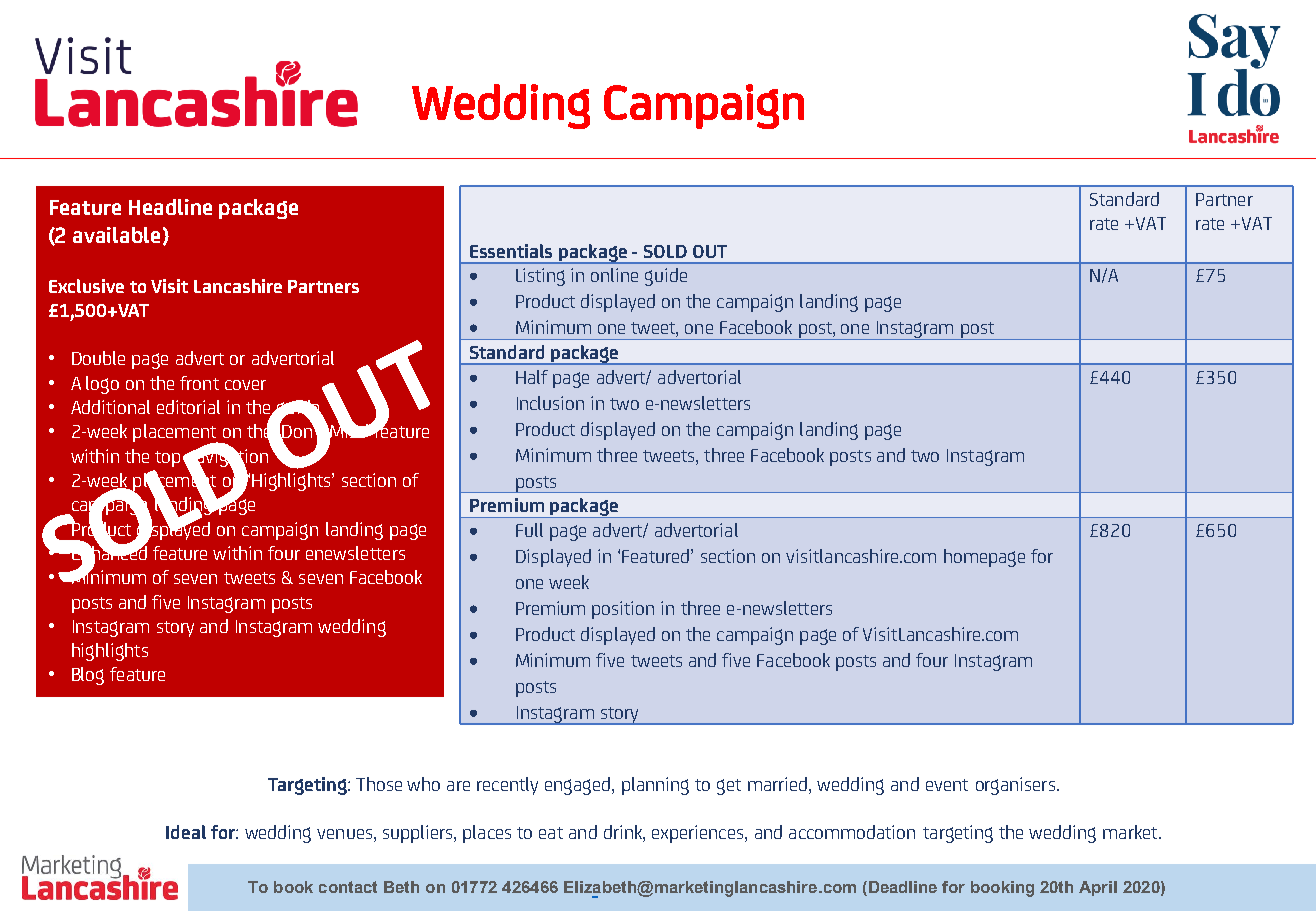 The width and height of the screenshot is (1316, 911). Describe the element at coordinates (532, 377) in the screenshot. I see `Half` at that location.
